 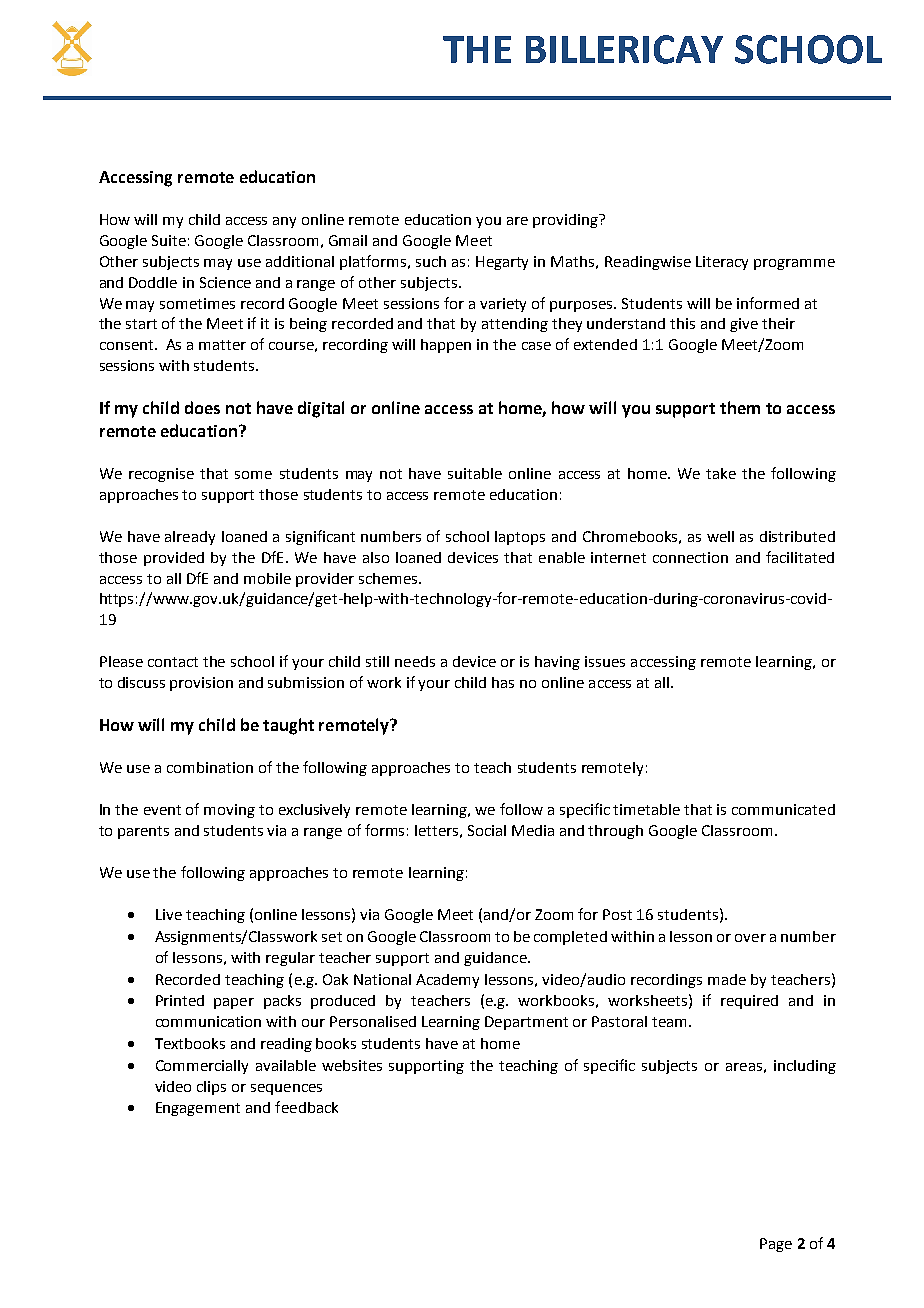 I want to click on Live, so click(x=169, y=914).
